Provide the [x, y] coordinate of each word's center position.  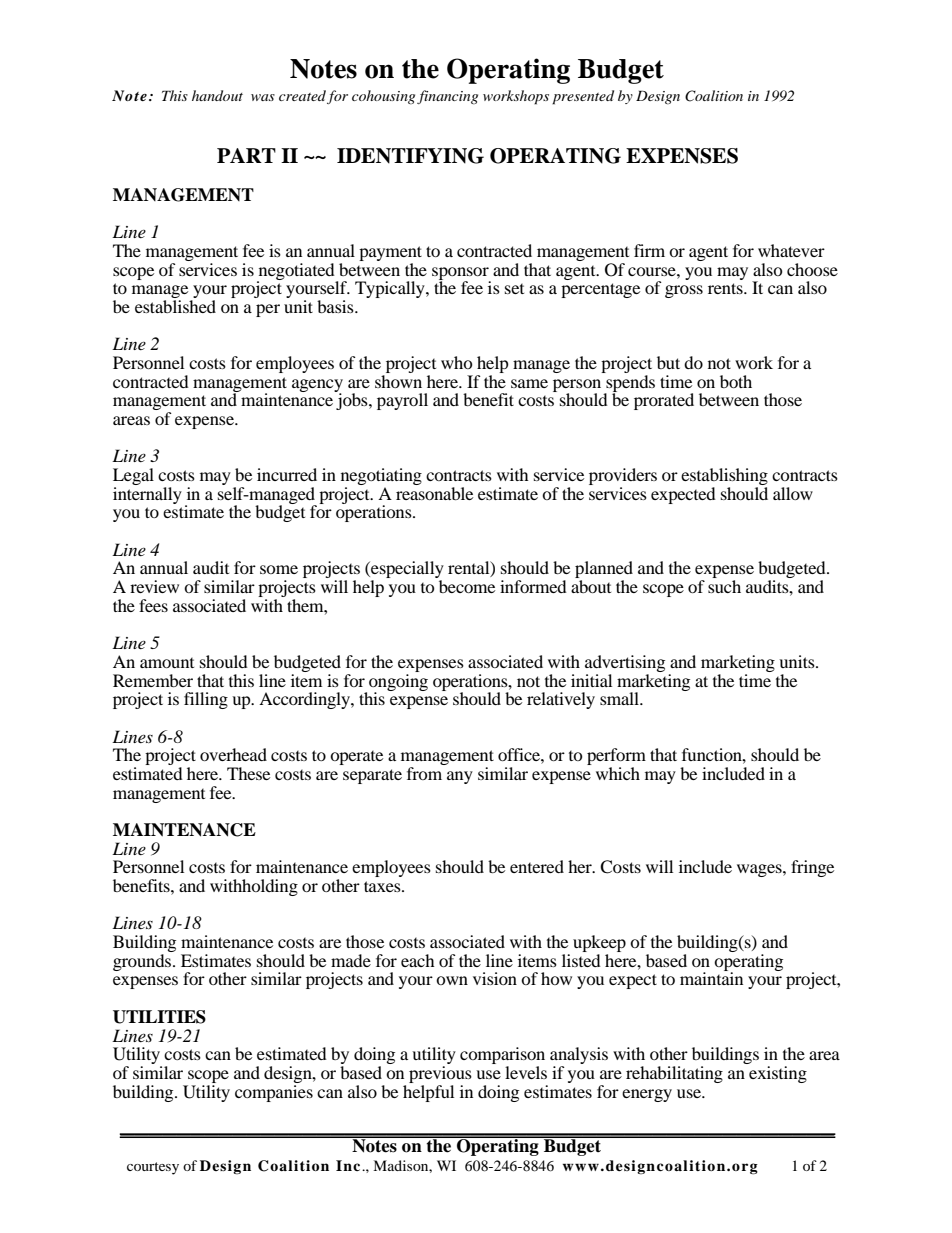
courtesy [153, 1168]
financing [447, 97]
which [618, 773]
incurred [287, 474]
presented [583, 97]
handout [217, 95]
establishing [724, 478]
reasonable [434, 493]
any [460, 777]
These [248, 773]
